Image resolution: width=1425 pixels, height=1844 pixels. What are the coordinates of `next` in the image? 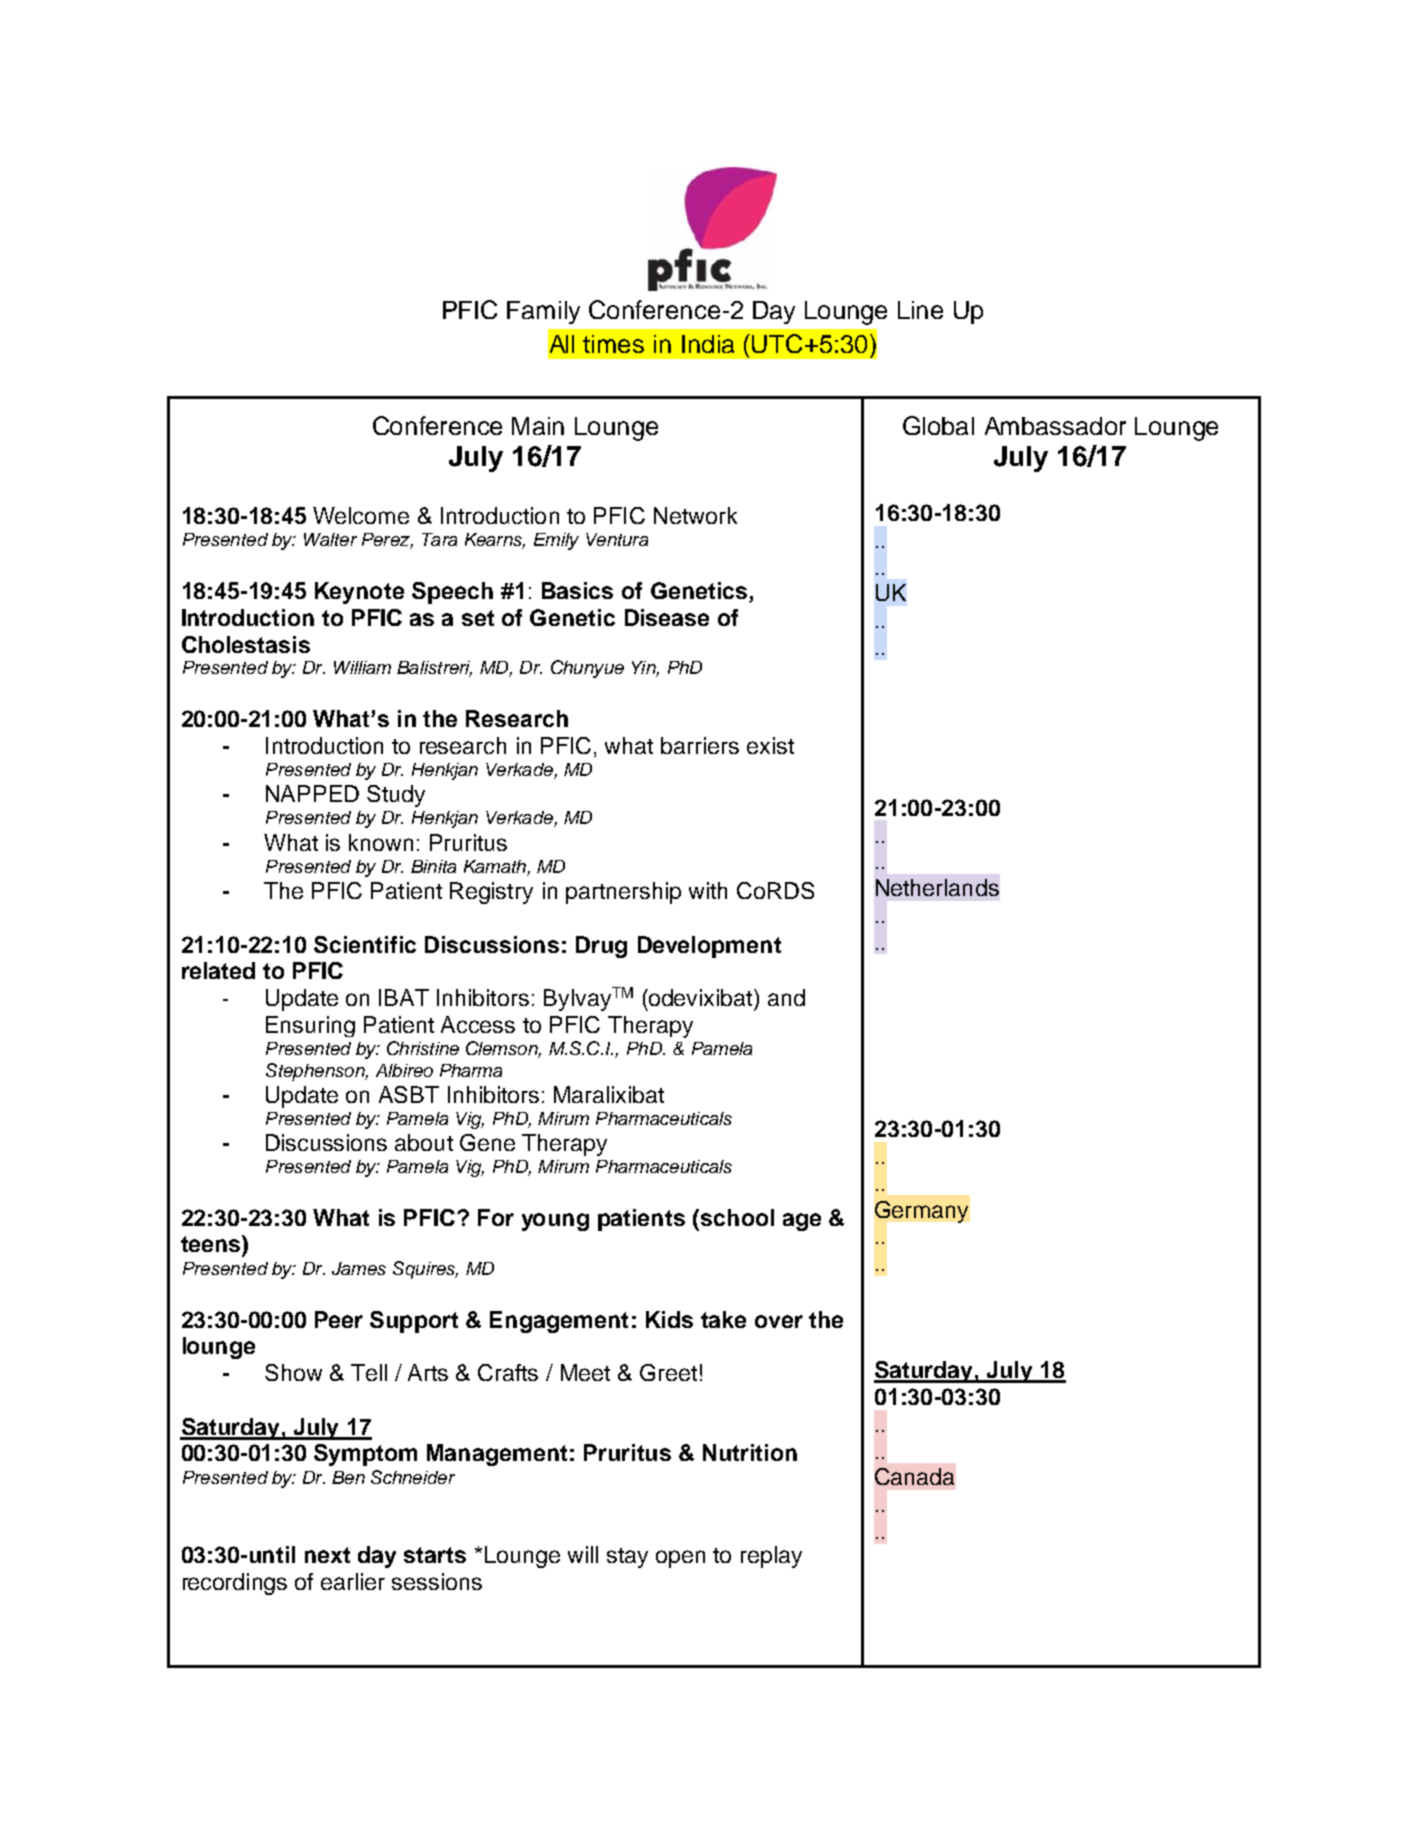 It's located at (327, 1555).
